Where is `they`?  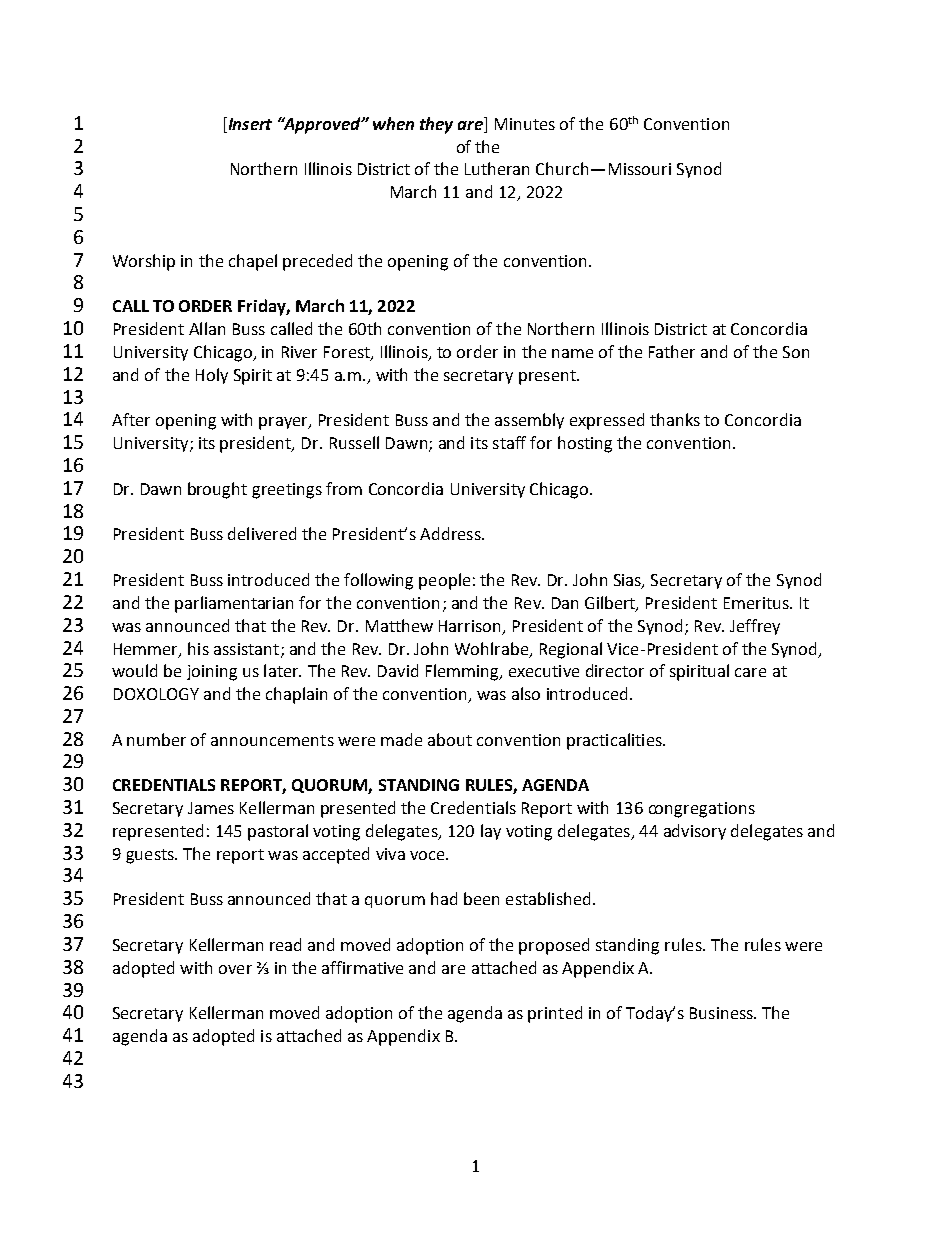 they is located at coordinates (436, 125).
